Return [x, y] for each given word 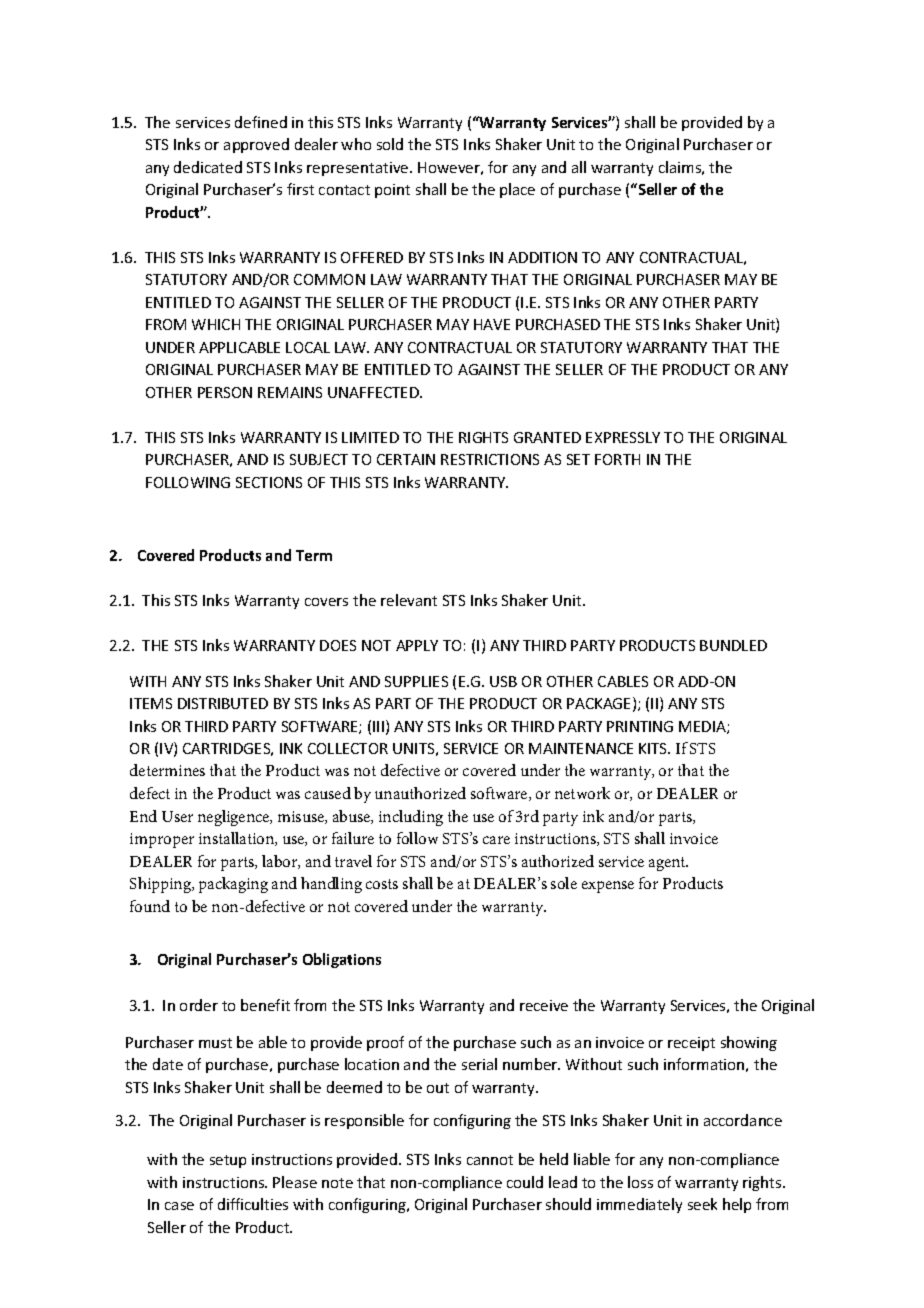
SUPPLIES [416, 681]
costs [382, 884]
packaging [233, 885]
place [517, 190]
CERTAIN [406, 459]
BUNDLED [733, 645]
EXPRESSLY [623, 437]
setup [228, 1161]
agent [668, 864]
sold [390, 144]
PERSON [225, 392]
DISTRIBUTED [223, 703]
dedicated [208, 167]
